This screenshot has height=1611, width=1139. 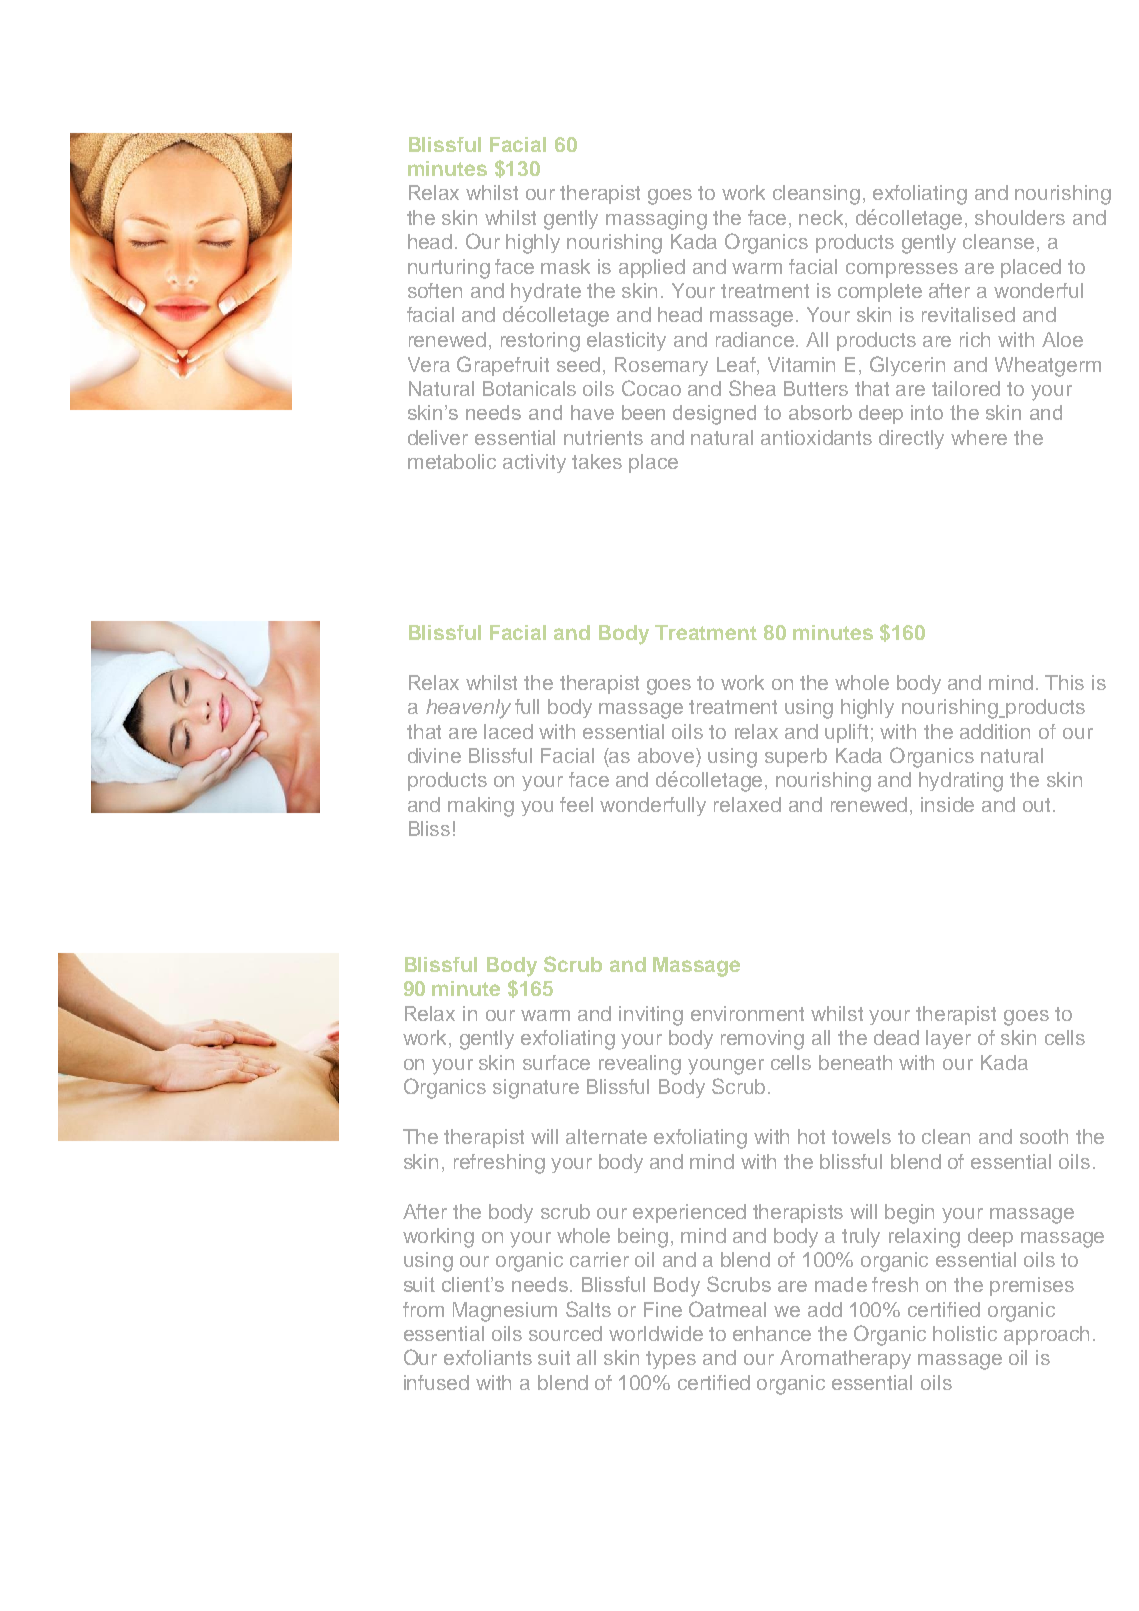 What do you see at coordinates (1020, 217) in the screenshot?
I see `shoulders` at bounding box center [1020, 217].
